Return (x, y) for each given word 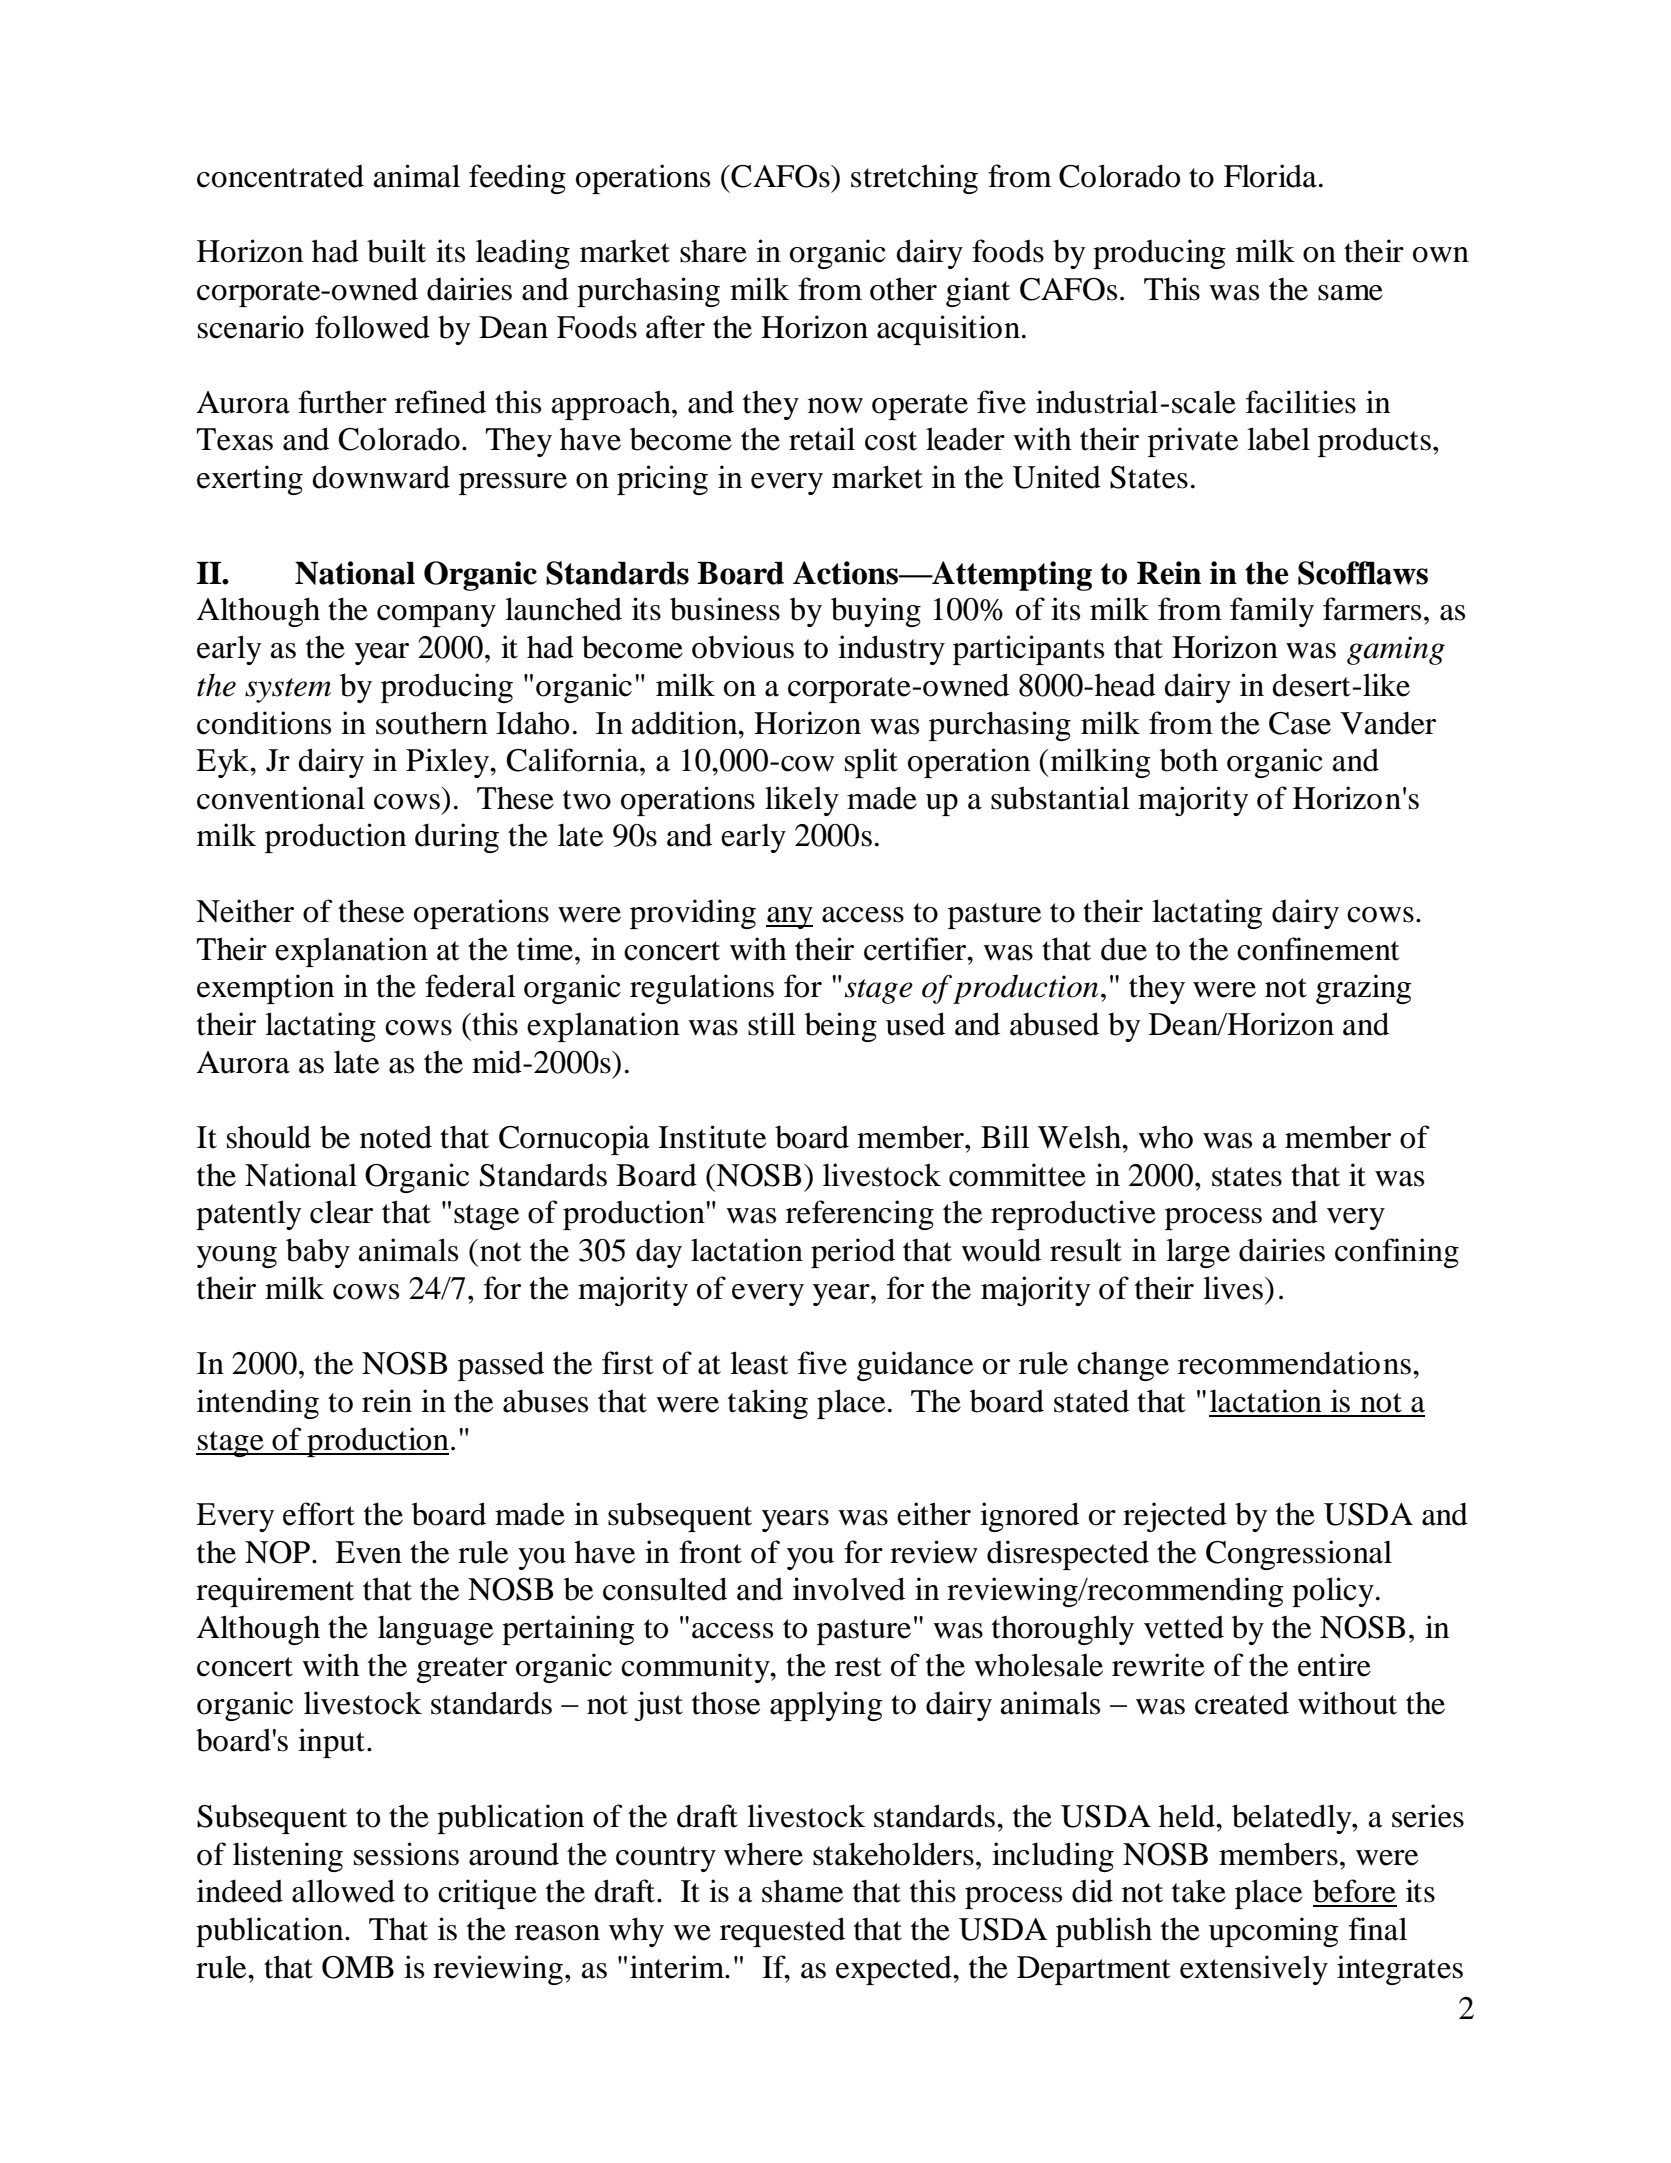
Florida (1270, 176)
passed (501, 1366)
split (871, 763)
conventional (281, 798)
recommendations (1294, 1363)
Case (1300, 723)
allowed (343, 1891)
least (759, 1363)
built (396, 251)
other (903, 289)
